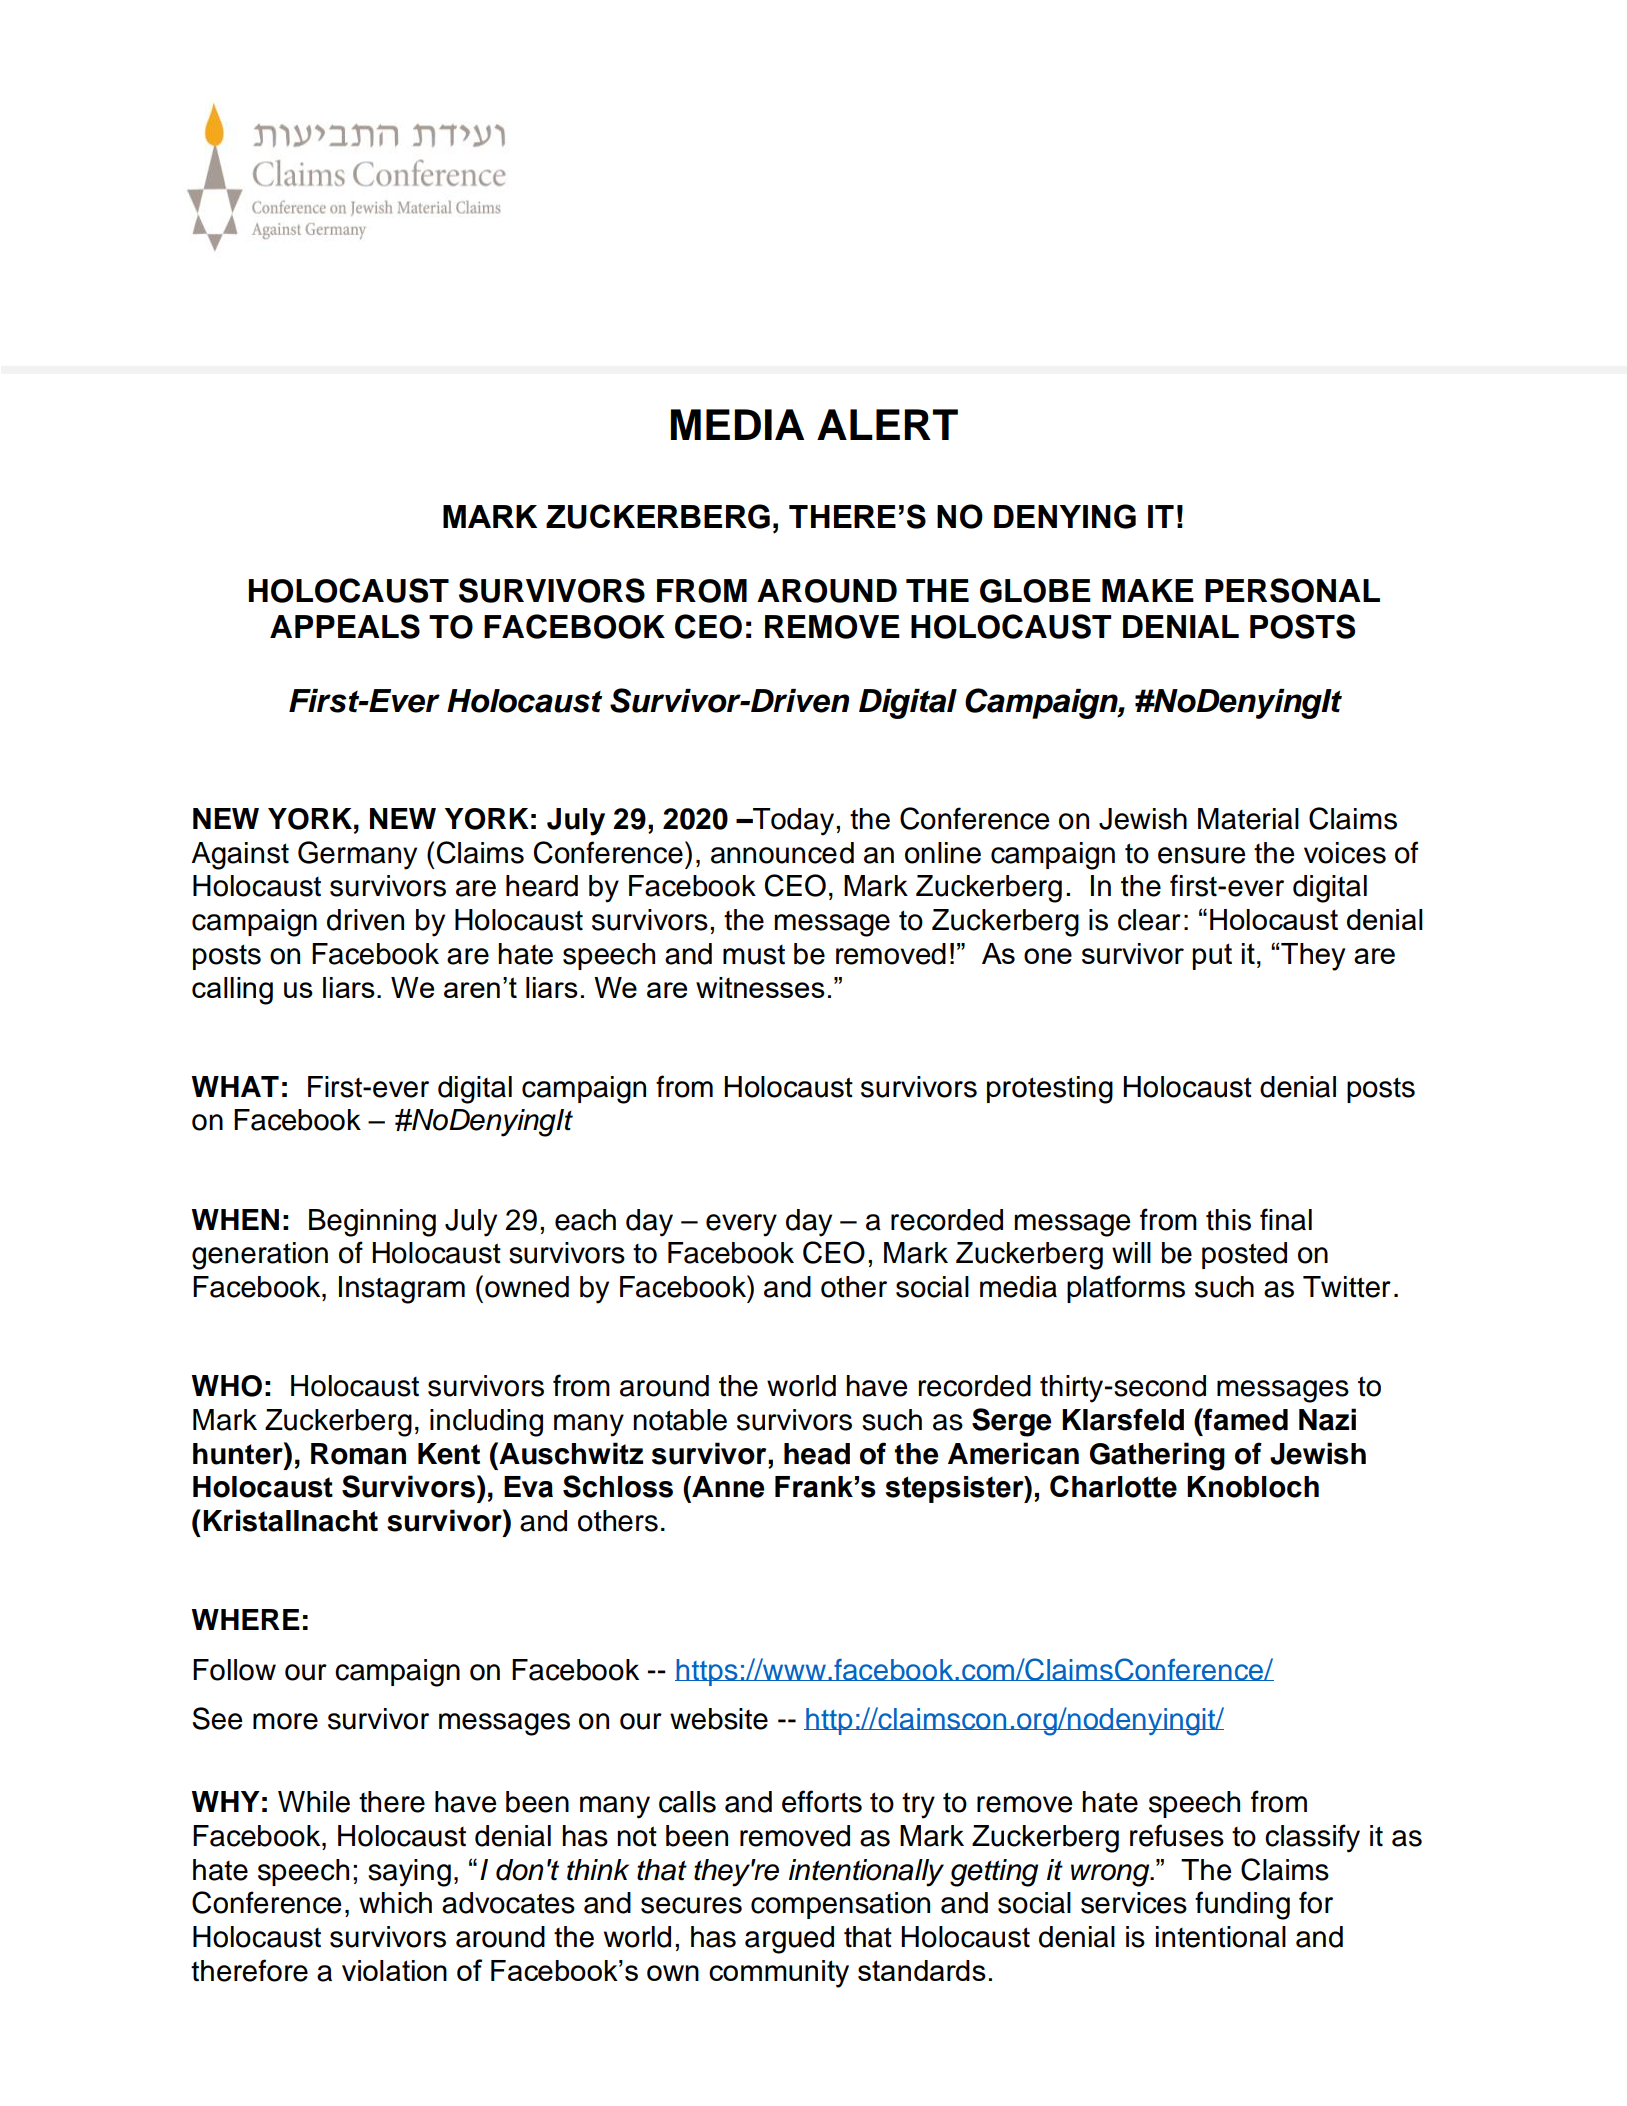  I want to click on put, so click(1212, 956).
